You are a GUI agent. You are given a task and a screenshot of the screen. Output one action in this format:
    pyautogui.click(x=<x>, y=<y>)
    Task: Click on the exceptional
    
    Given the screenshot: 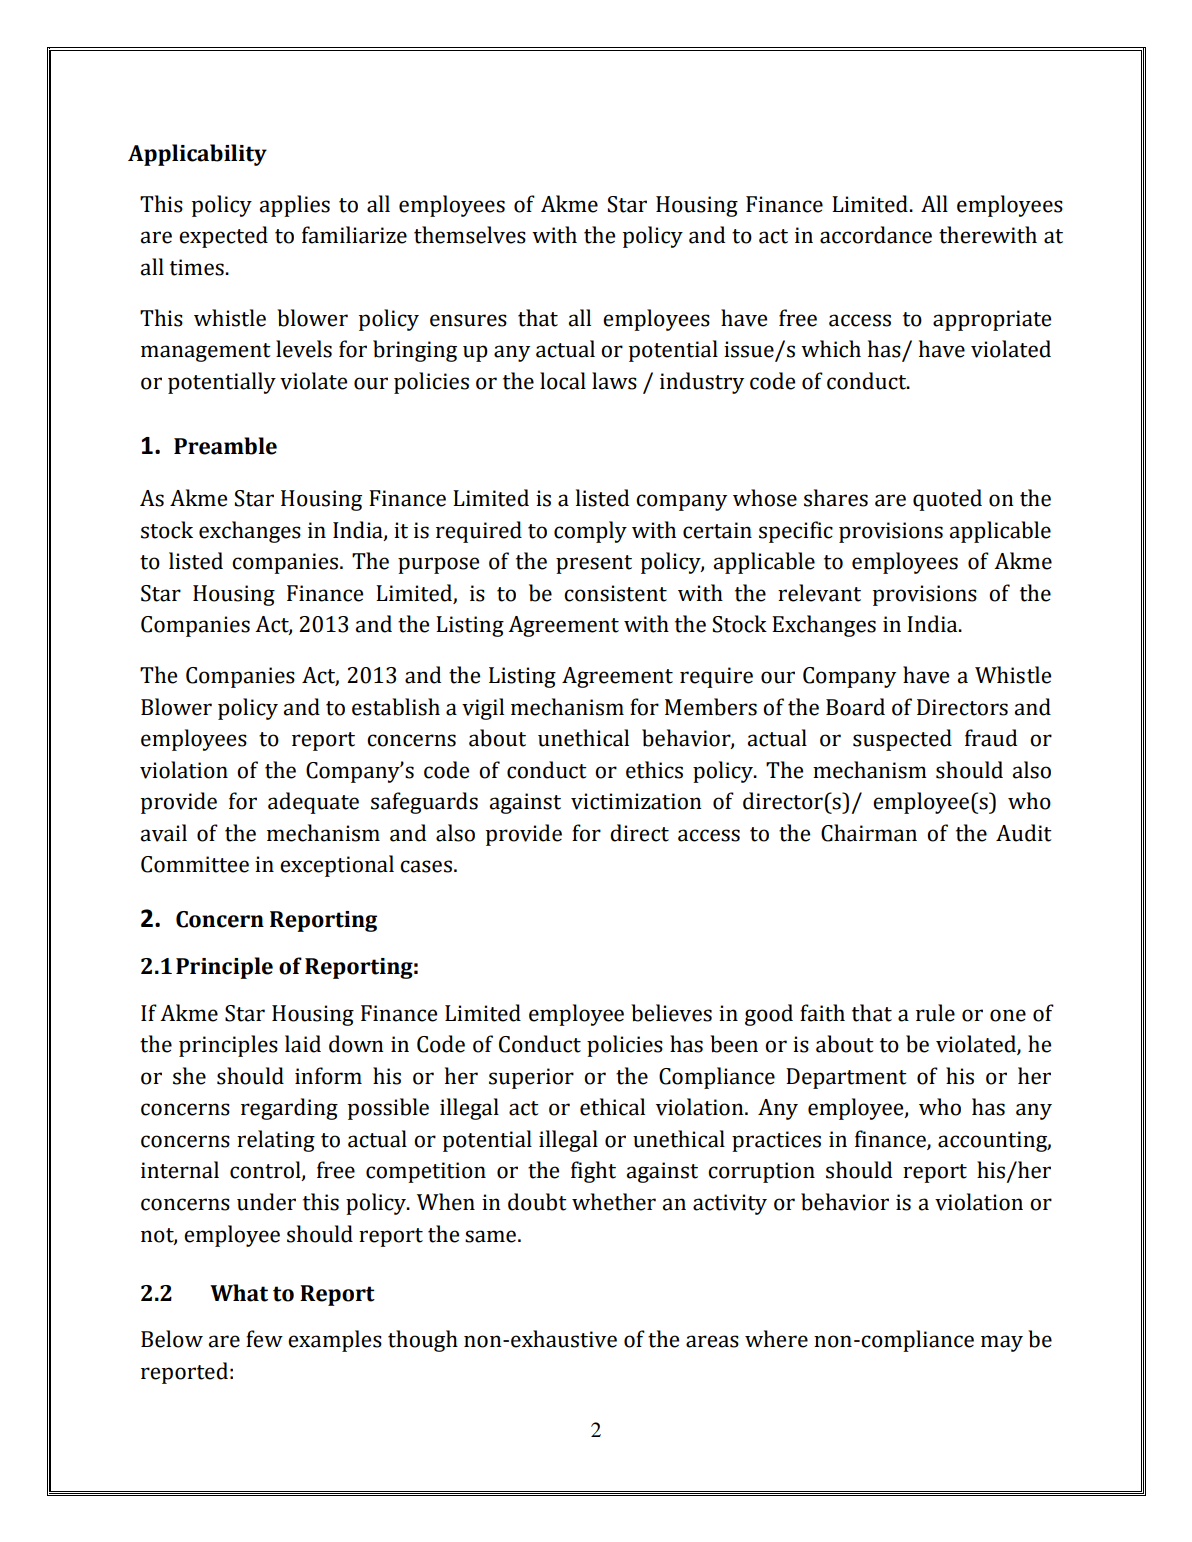 What is the action you would take?
    pyautogui.click(x=337, y=866)
